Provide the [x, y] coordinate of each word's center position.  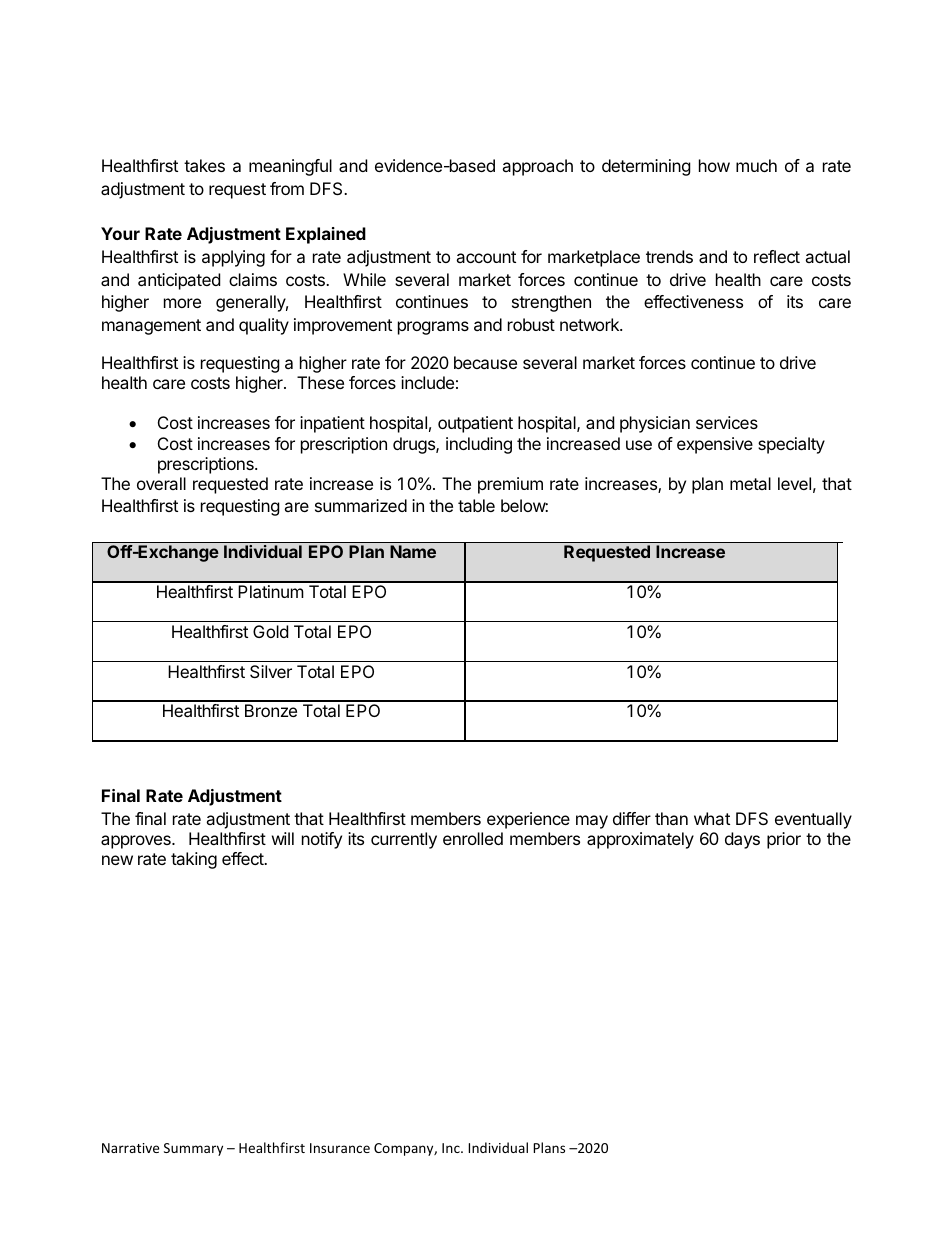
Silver [271, 671]
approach [537, 167]
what [712, 818]
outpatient [475, 424]
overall [161, 483]
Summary [193, 1149]
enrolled [473, 838]
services [727, 422]
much [756, 165]
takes [204, 165]
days [742, 840]
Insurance [340, 1148]
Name [413, 551]
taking [194, 860]
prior [784, 840]
